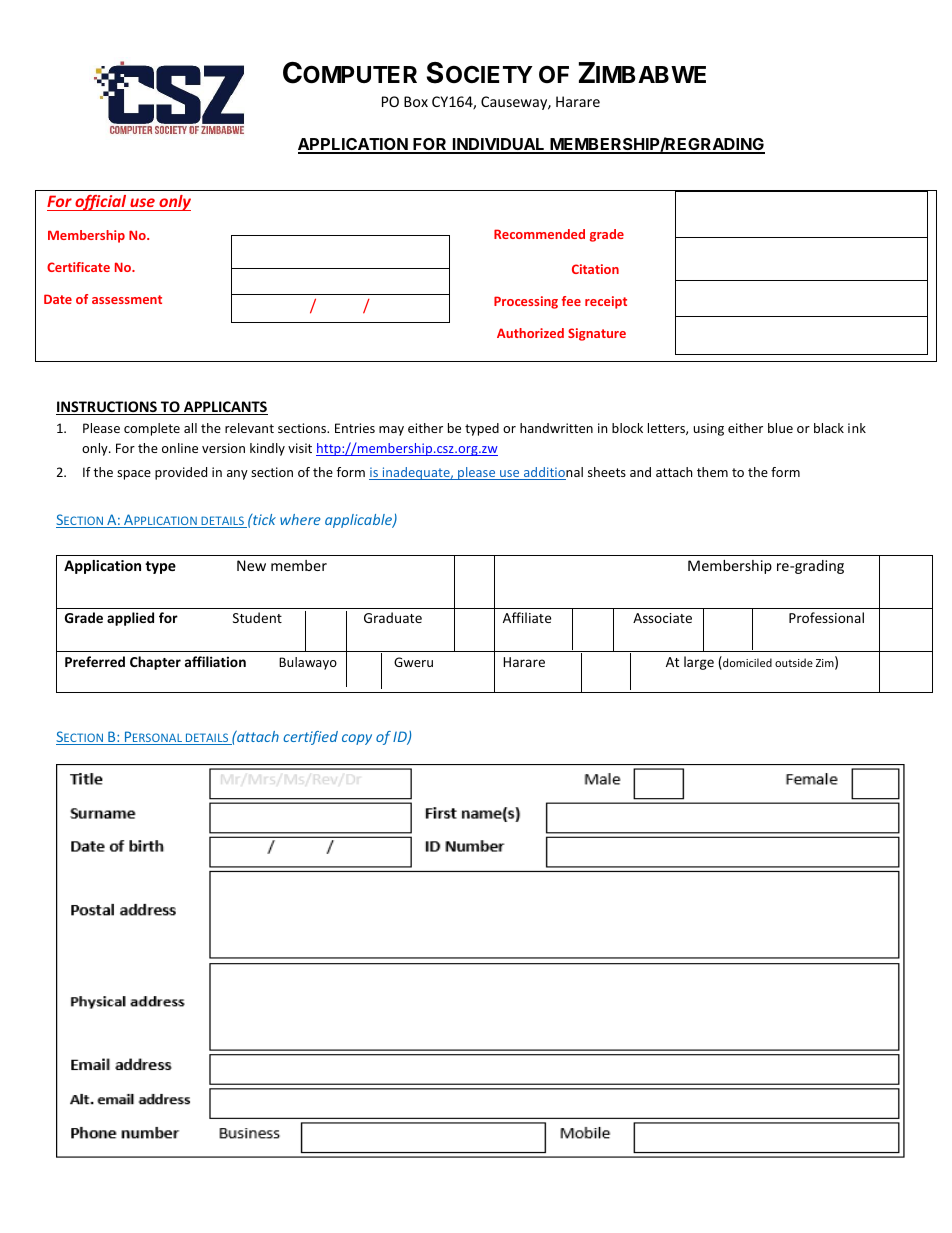  What do you see at coordinates (416, 101) in the image?
I see `Box` at bounding box center [416, 101].
